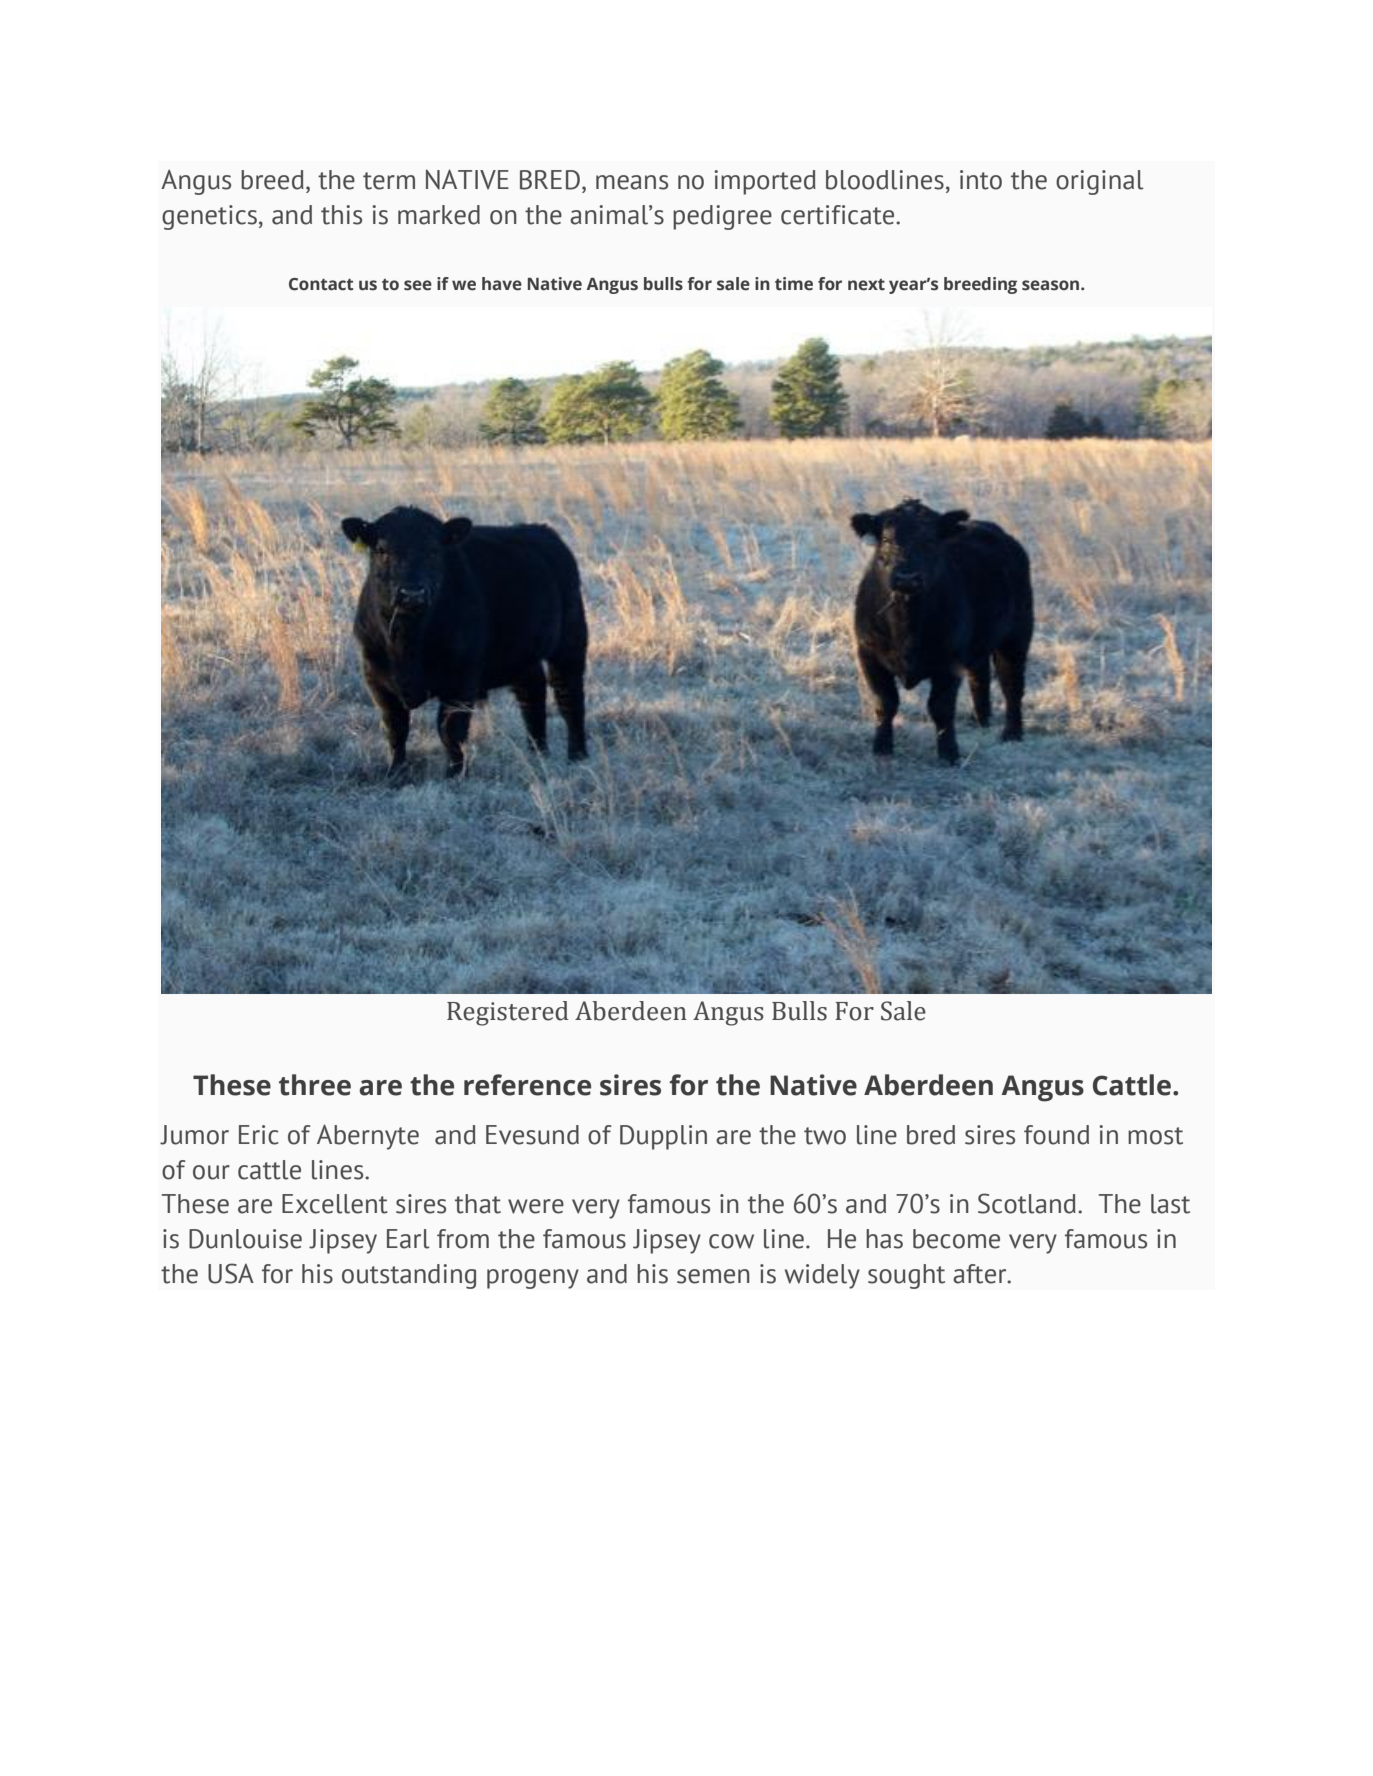 The height and width of the screenshot is (1776, 1373). What do you see at coordinates (722, 217) in the screenshot?
I see `pedigree` at bounding box center [722, 217].
